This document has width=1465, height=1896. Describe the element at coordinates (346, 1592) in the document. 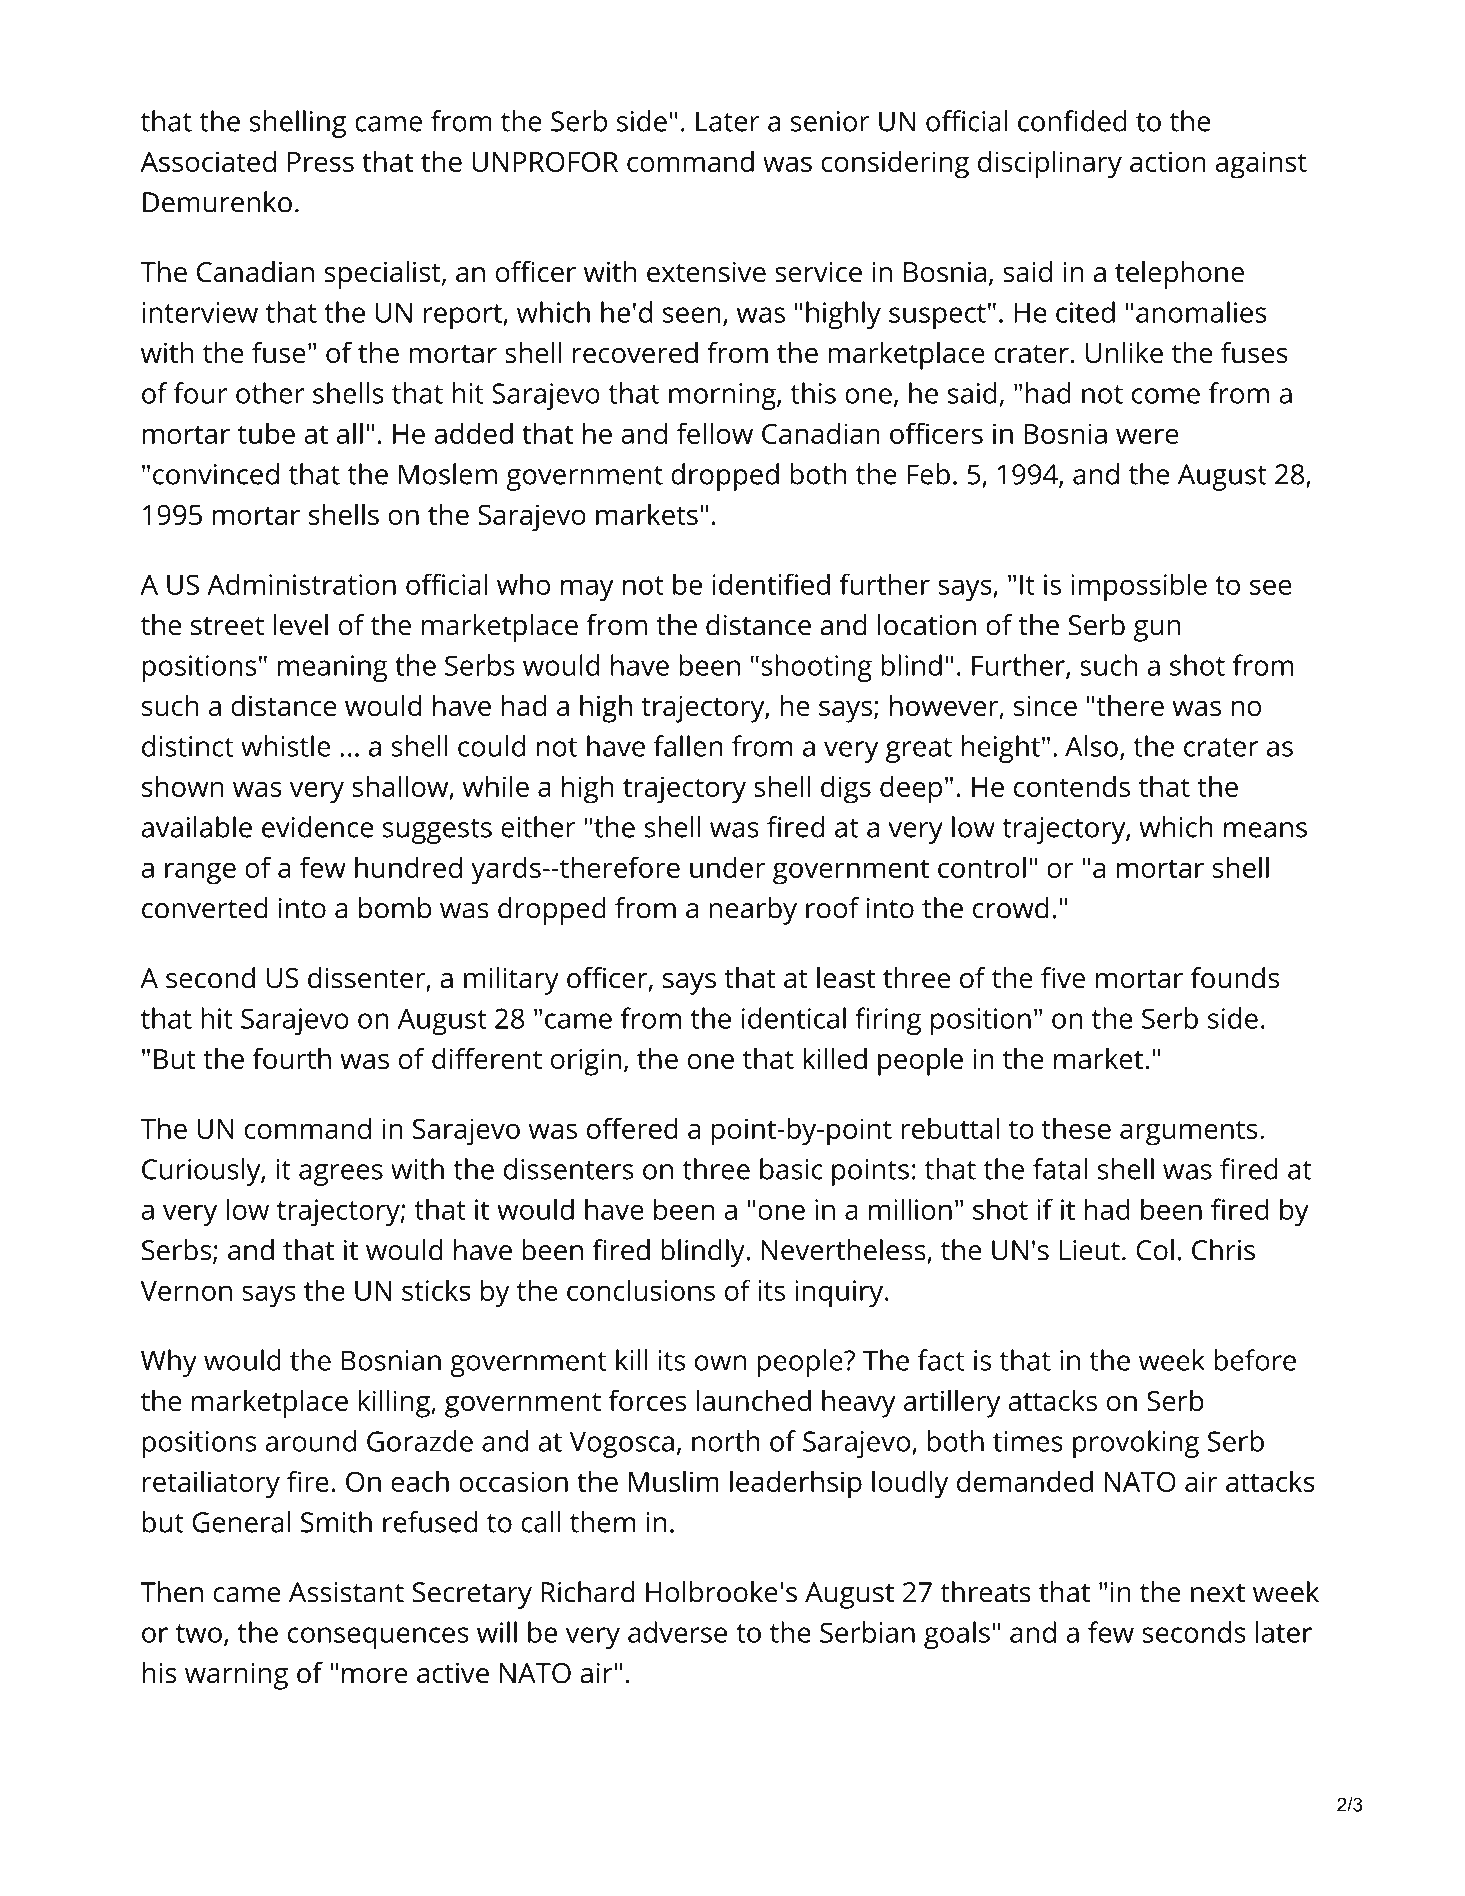

I see `Assistant` at that location.
